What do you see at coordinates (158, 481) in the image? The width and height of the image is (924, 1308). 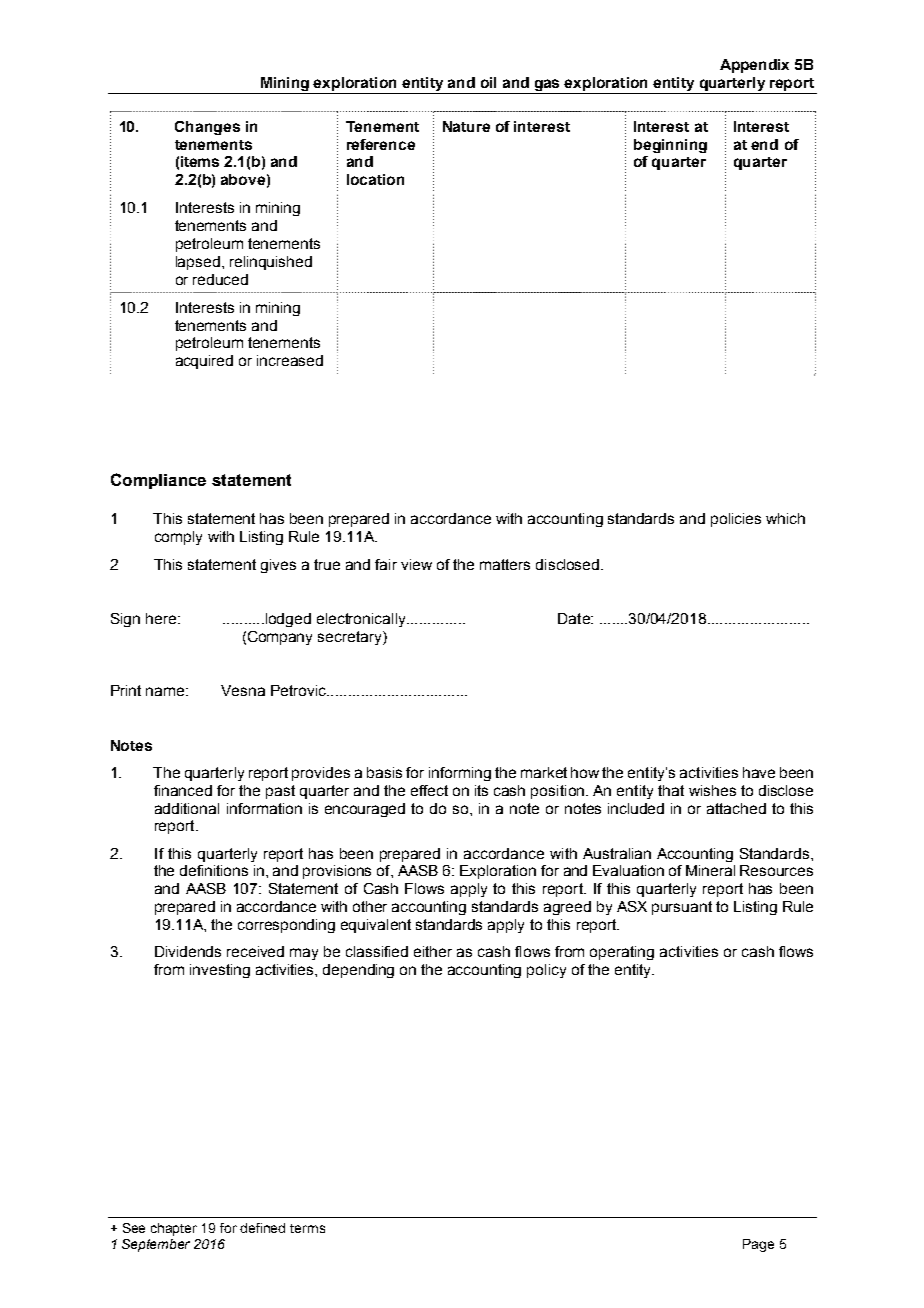 I see `Compliance` at bounding box center [158, 481].
